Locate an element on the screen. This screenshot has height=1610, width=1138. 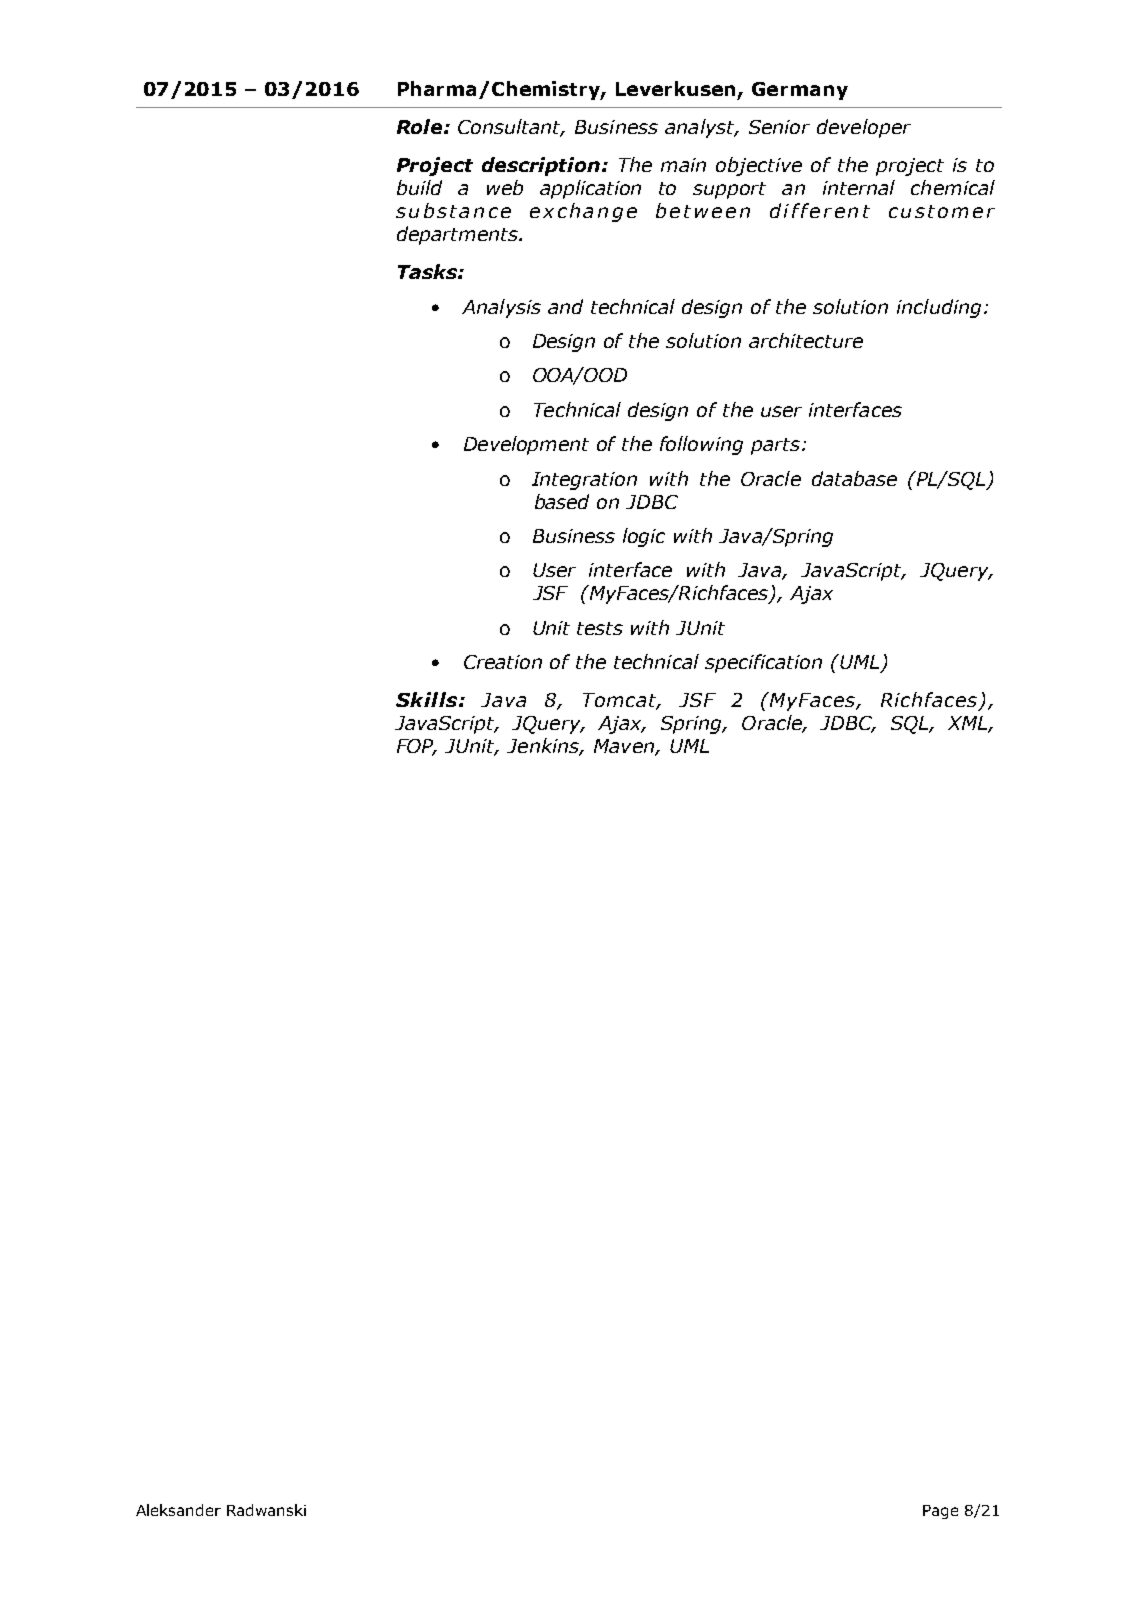
description is located at coordinates (541, 166).
